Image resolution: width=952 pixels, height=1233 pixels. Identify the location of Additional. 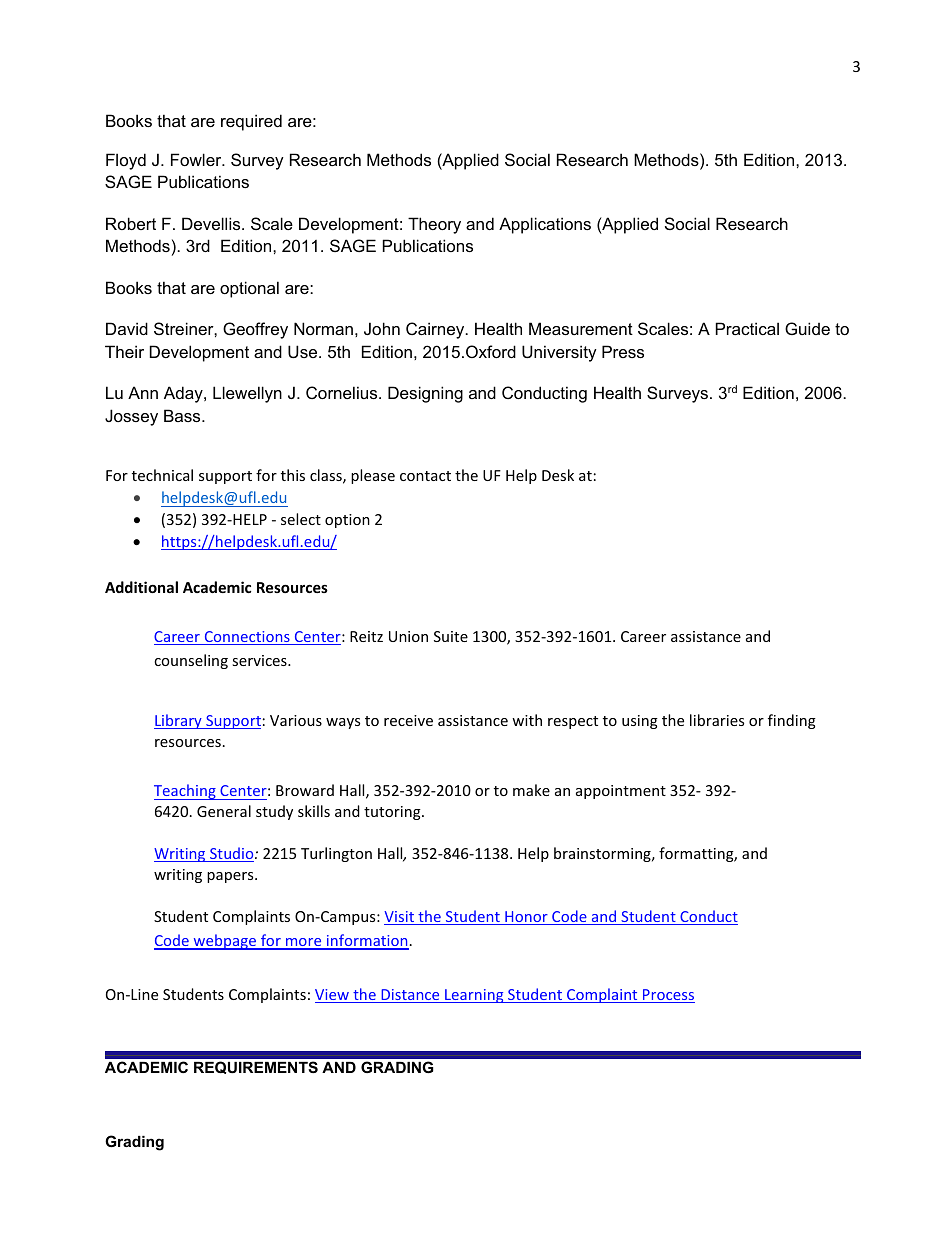
(141, 587).
